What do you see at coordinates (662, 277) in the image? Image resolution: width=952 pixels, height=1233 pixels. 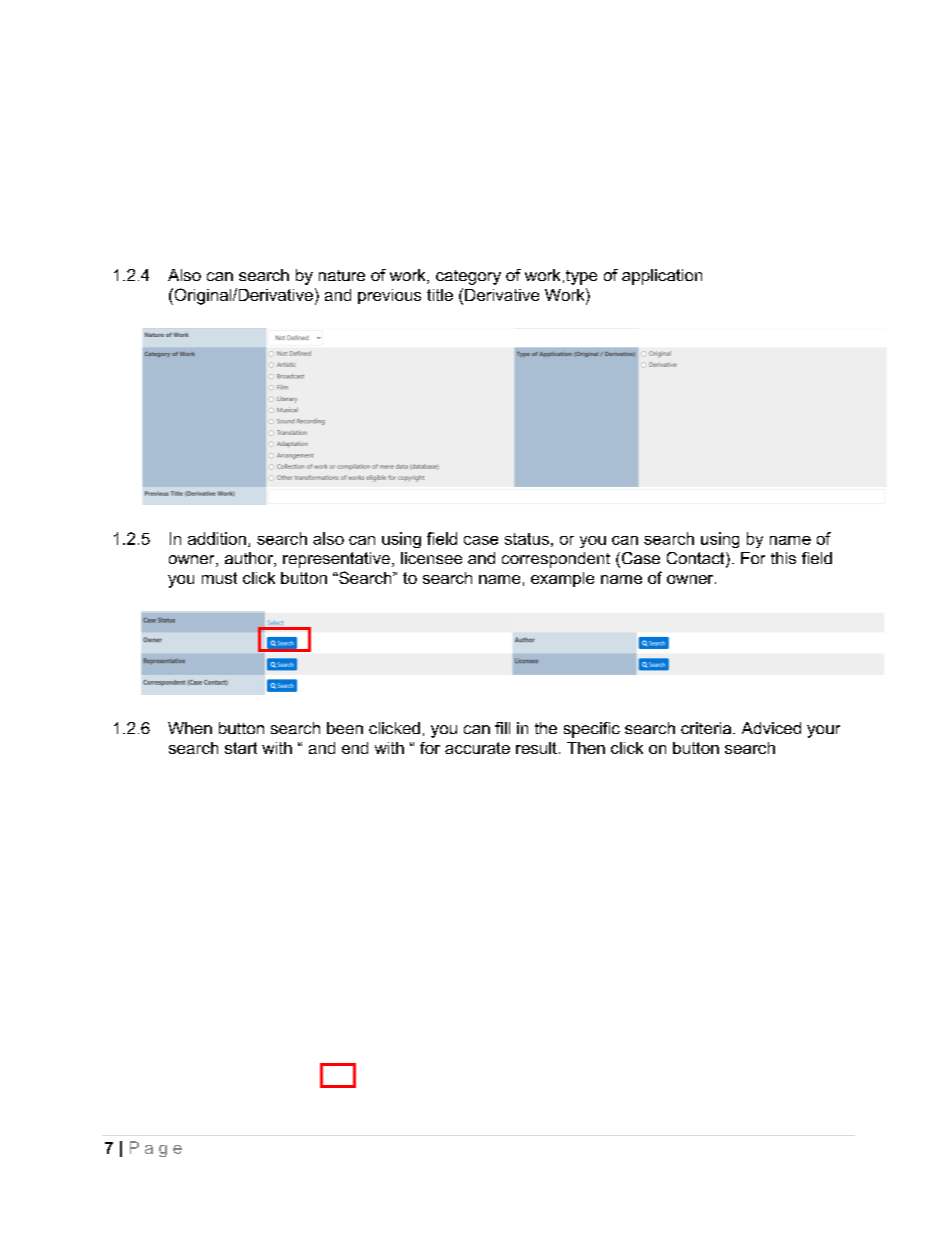 I see `application` at bounding box center [662, 277].
